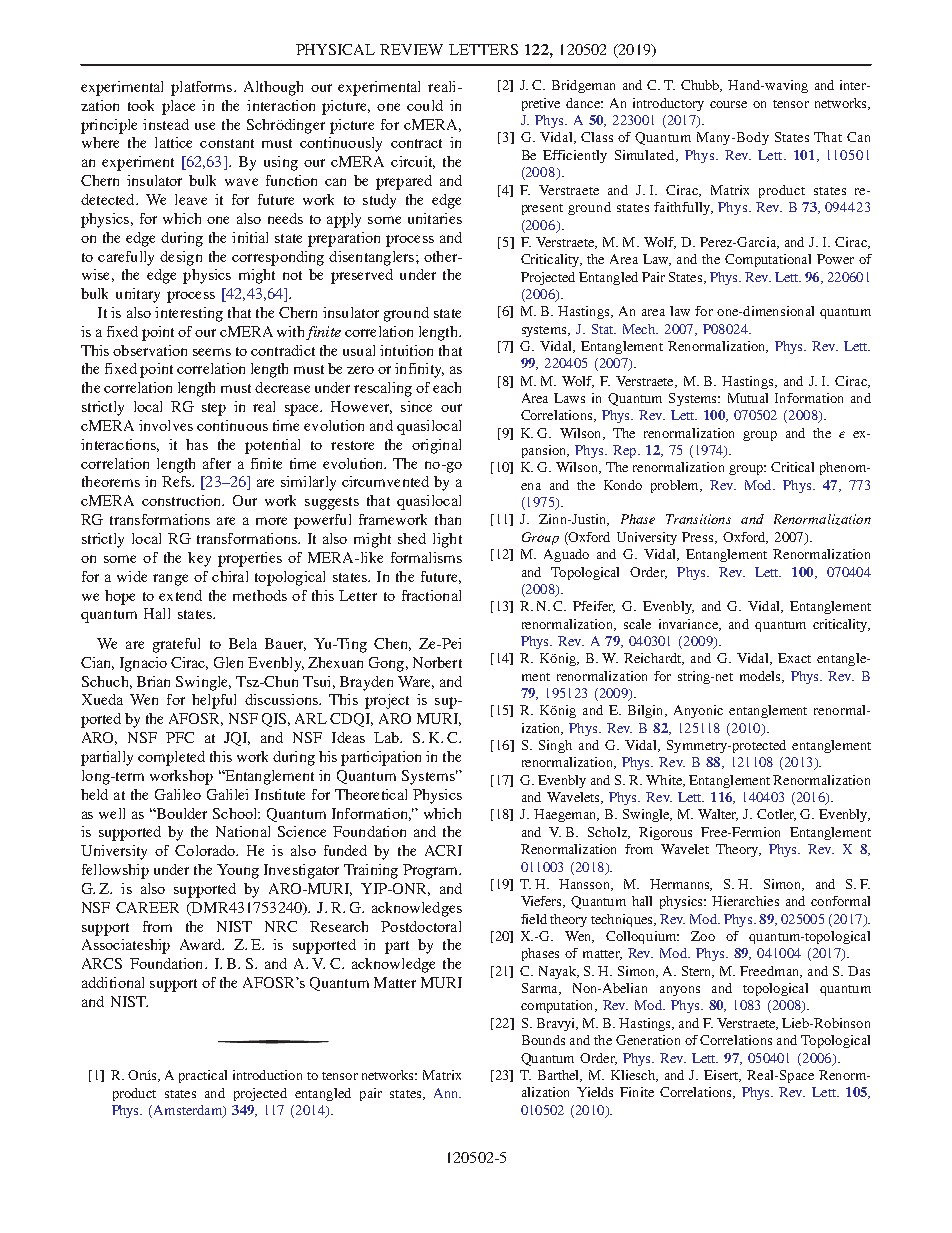 This screenshot has height=1233, width=952. Describe the element at coordinates (425, 105) in the screenshot. I see `could` at that location.
